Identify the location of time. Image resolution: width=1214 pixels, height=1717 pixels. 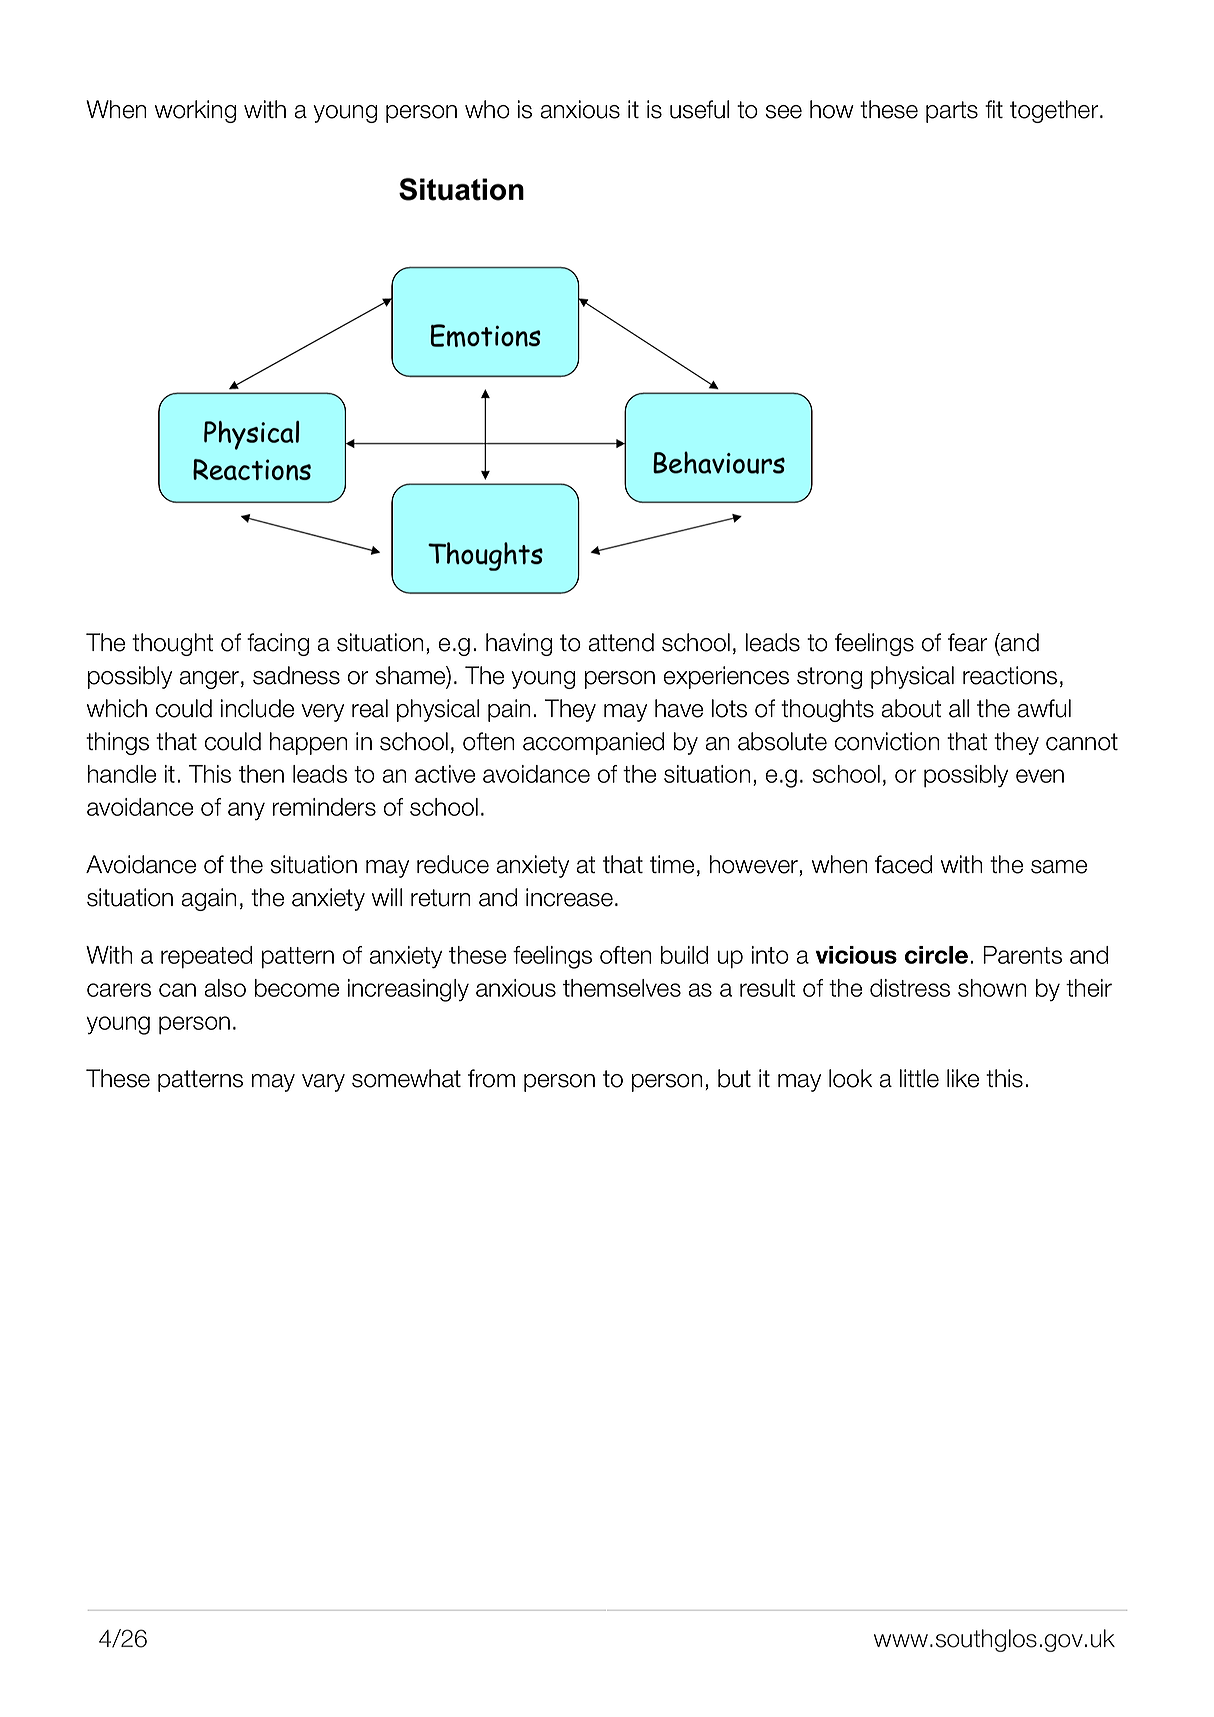
(672, 864).
